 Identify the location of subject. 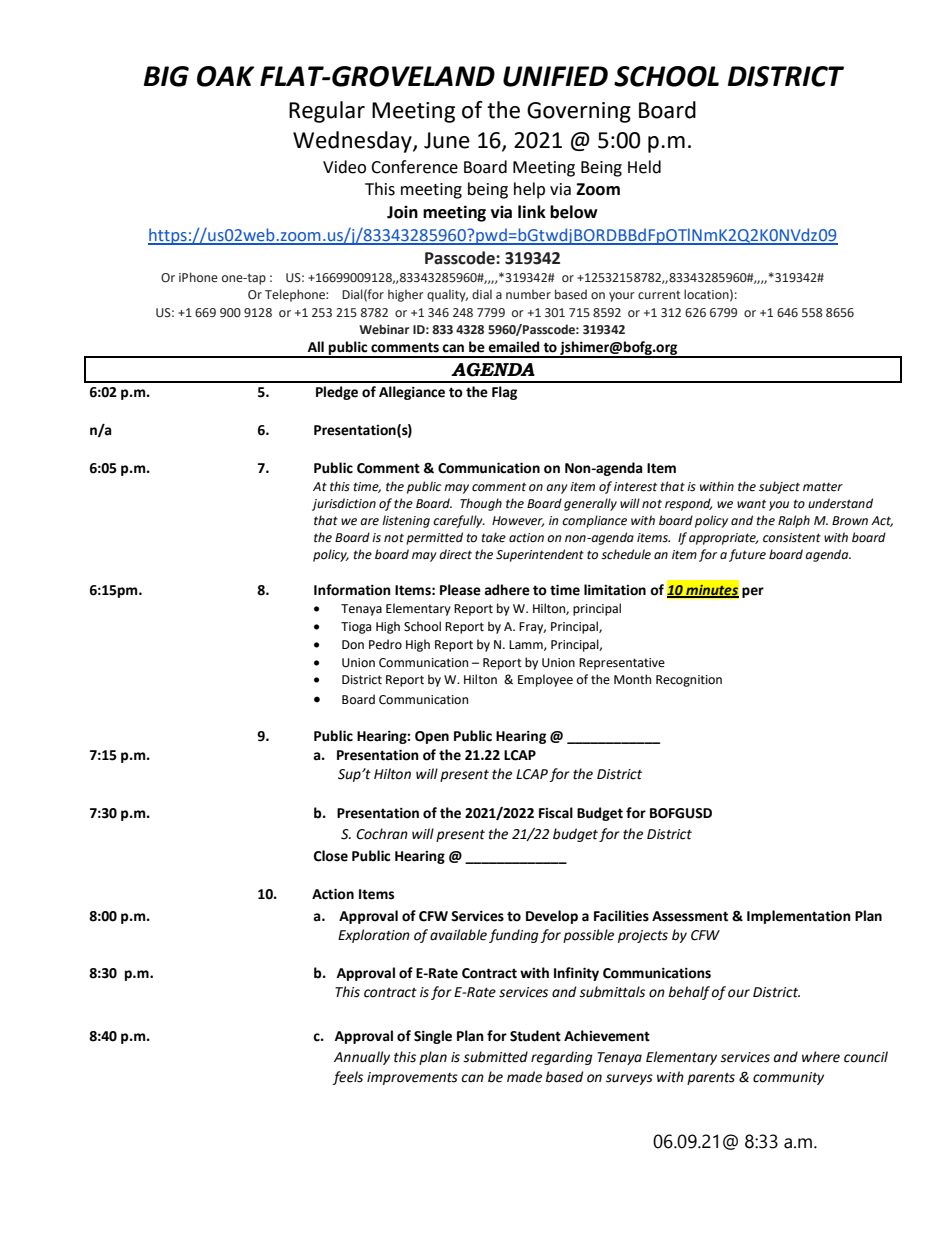
(779, 487).
